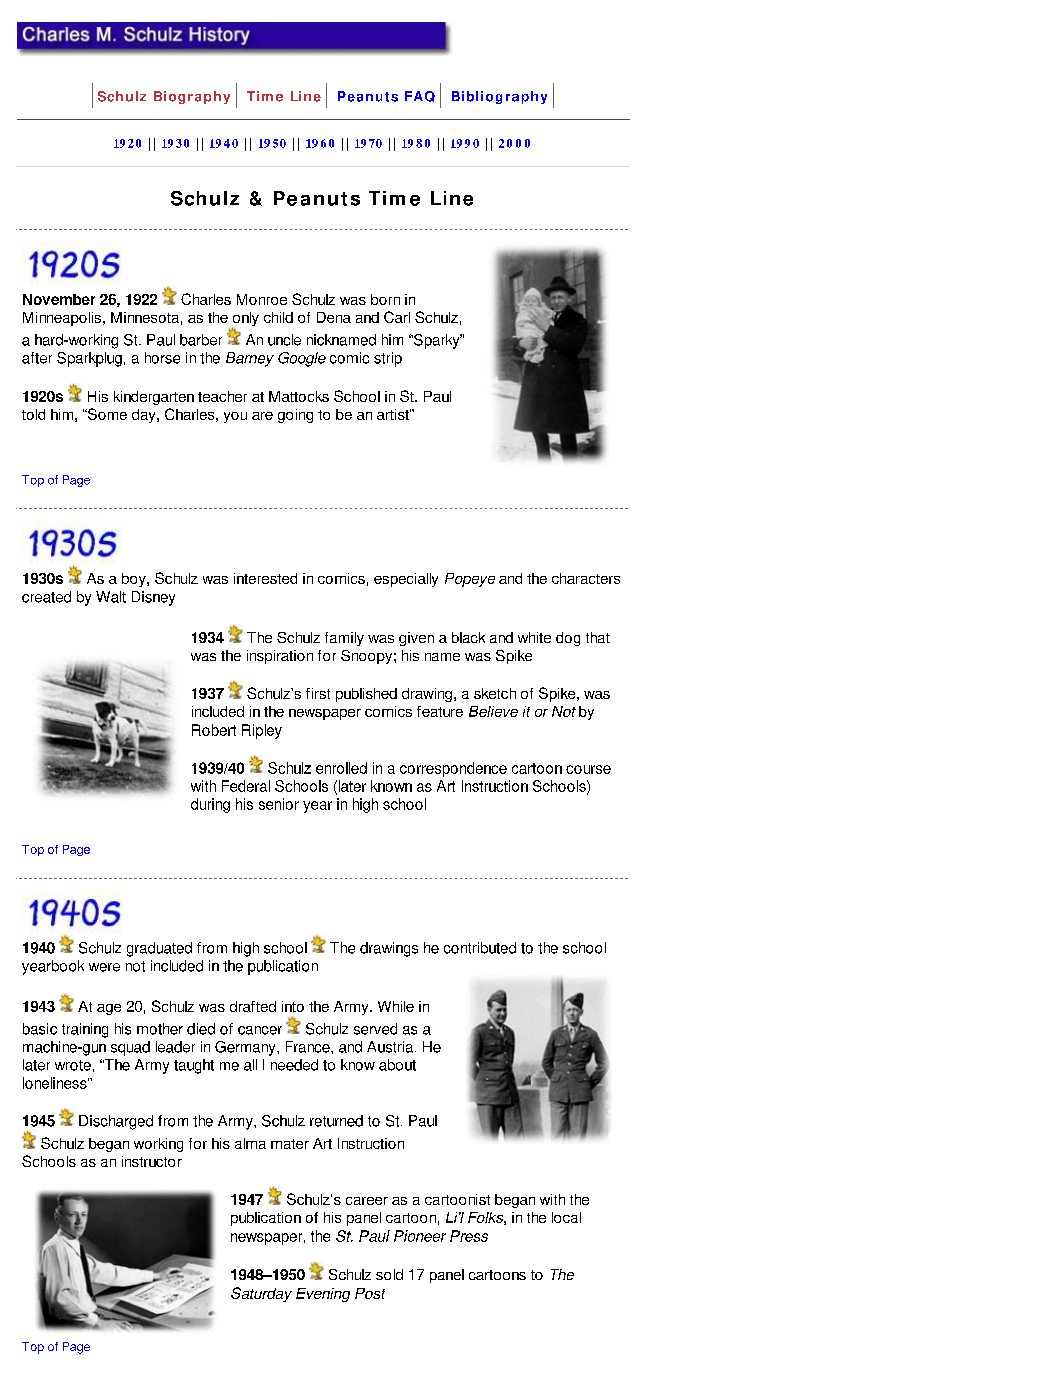 Image resolution: width=1062 pixels, height=1374 pixels. Describe the element at coordinates (265, 578) in the screenshot. I see `interested` at that location.
